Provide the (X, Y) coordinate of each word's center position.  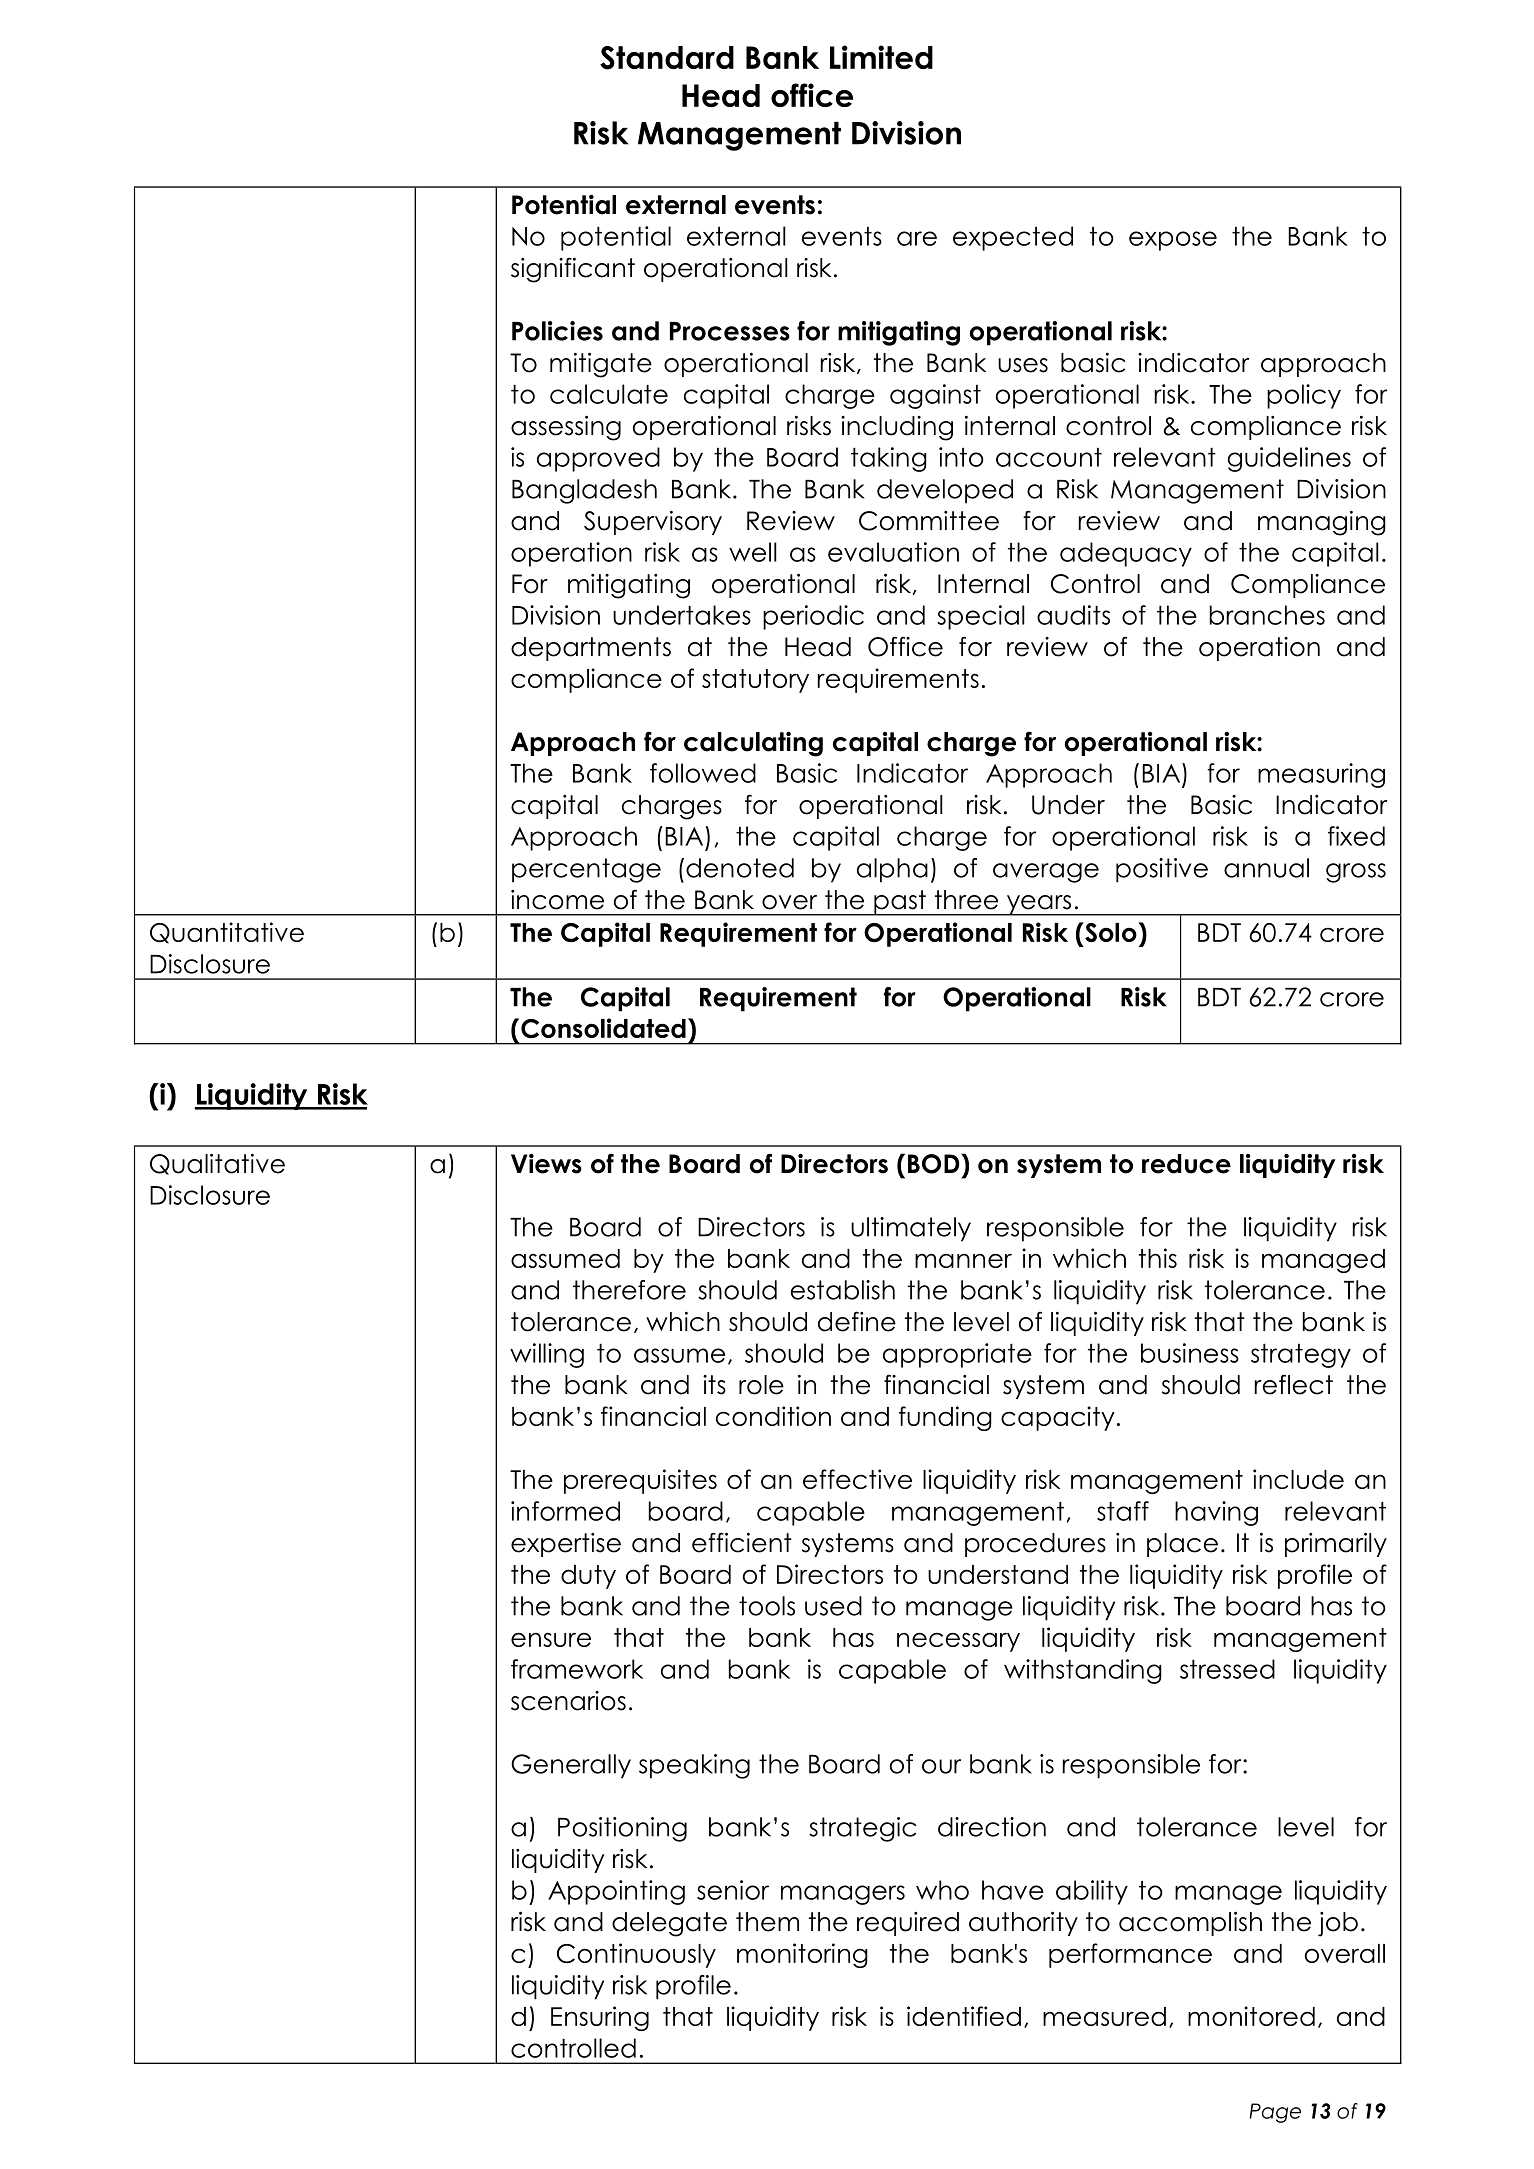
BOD (935, 1164)
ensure (551, 1639)
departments (591, 649)
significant (573, 270)
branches (1267, 615)
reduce (1186, 1164)
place (1182, 1545)
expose (1173, 241)
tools (767, 1606)
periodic (813, 617)
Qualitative (217, 1164)
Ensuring (600, 2018)
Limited (881, 57)
